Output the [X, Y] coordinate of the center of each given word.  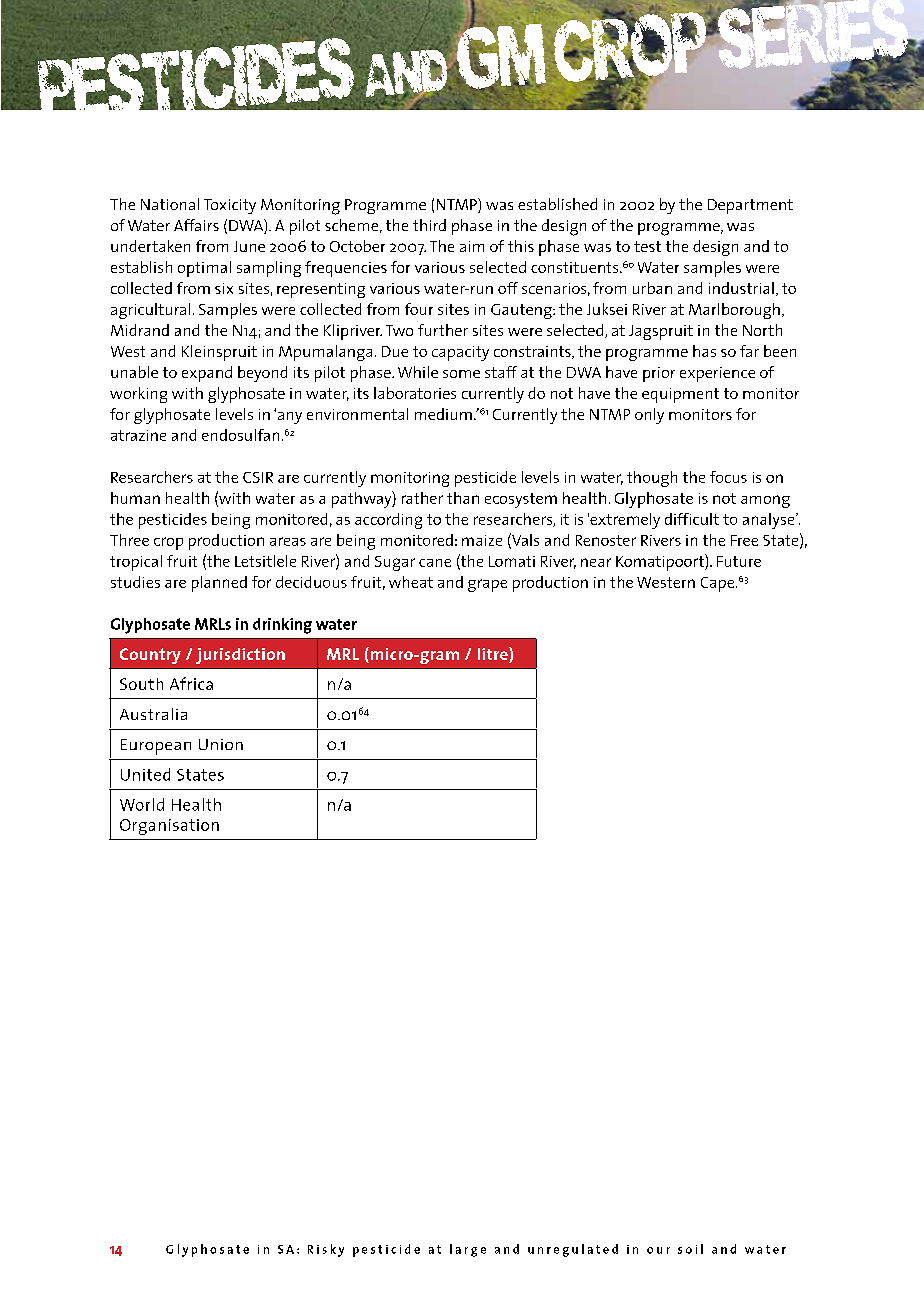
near [596, 562]
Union [221, 744]
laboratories [415, 393]
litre [494, 655]
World [142, 804]
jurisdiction [240, 656]
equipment [680, 395]
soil [690, 1249]
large [468, 1250]
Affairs [196, 225]
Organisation [169, 827]
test [647, 246]
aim [472, 246]
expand [207, 374]
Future [739, 561]
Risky [326, 1250]
